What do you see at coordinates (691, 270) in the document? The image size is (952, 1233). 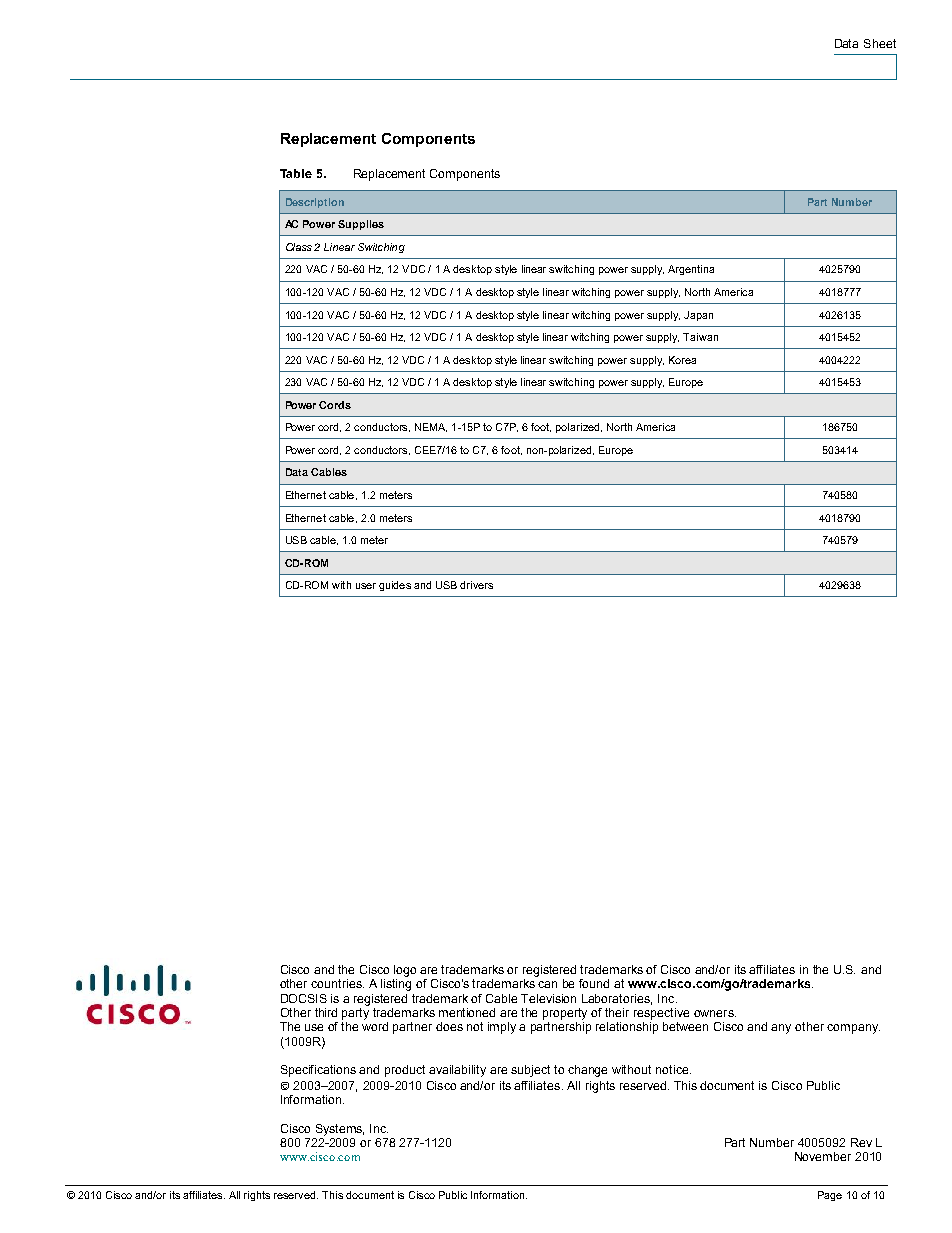 I see `Argentina` at bounding box center [691, 270].
